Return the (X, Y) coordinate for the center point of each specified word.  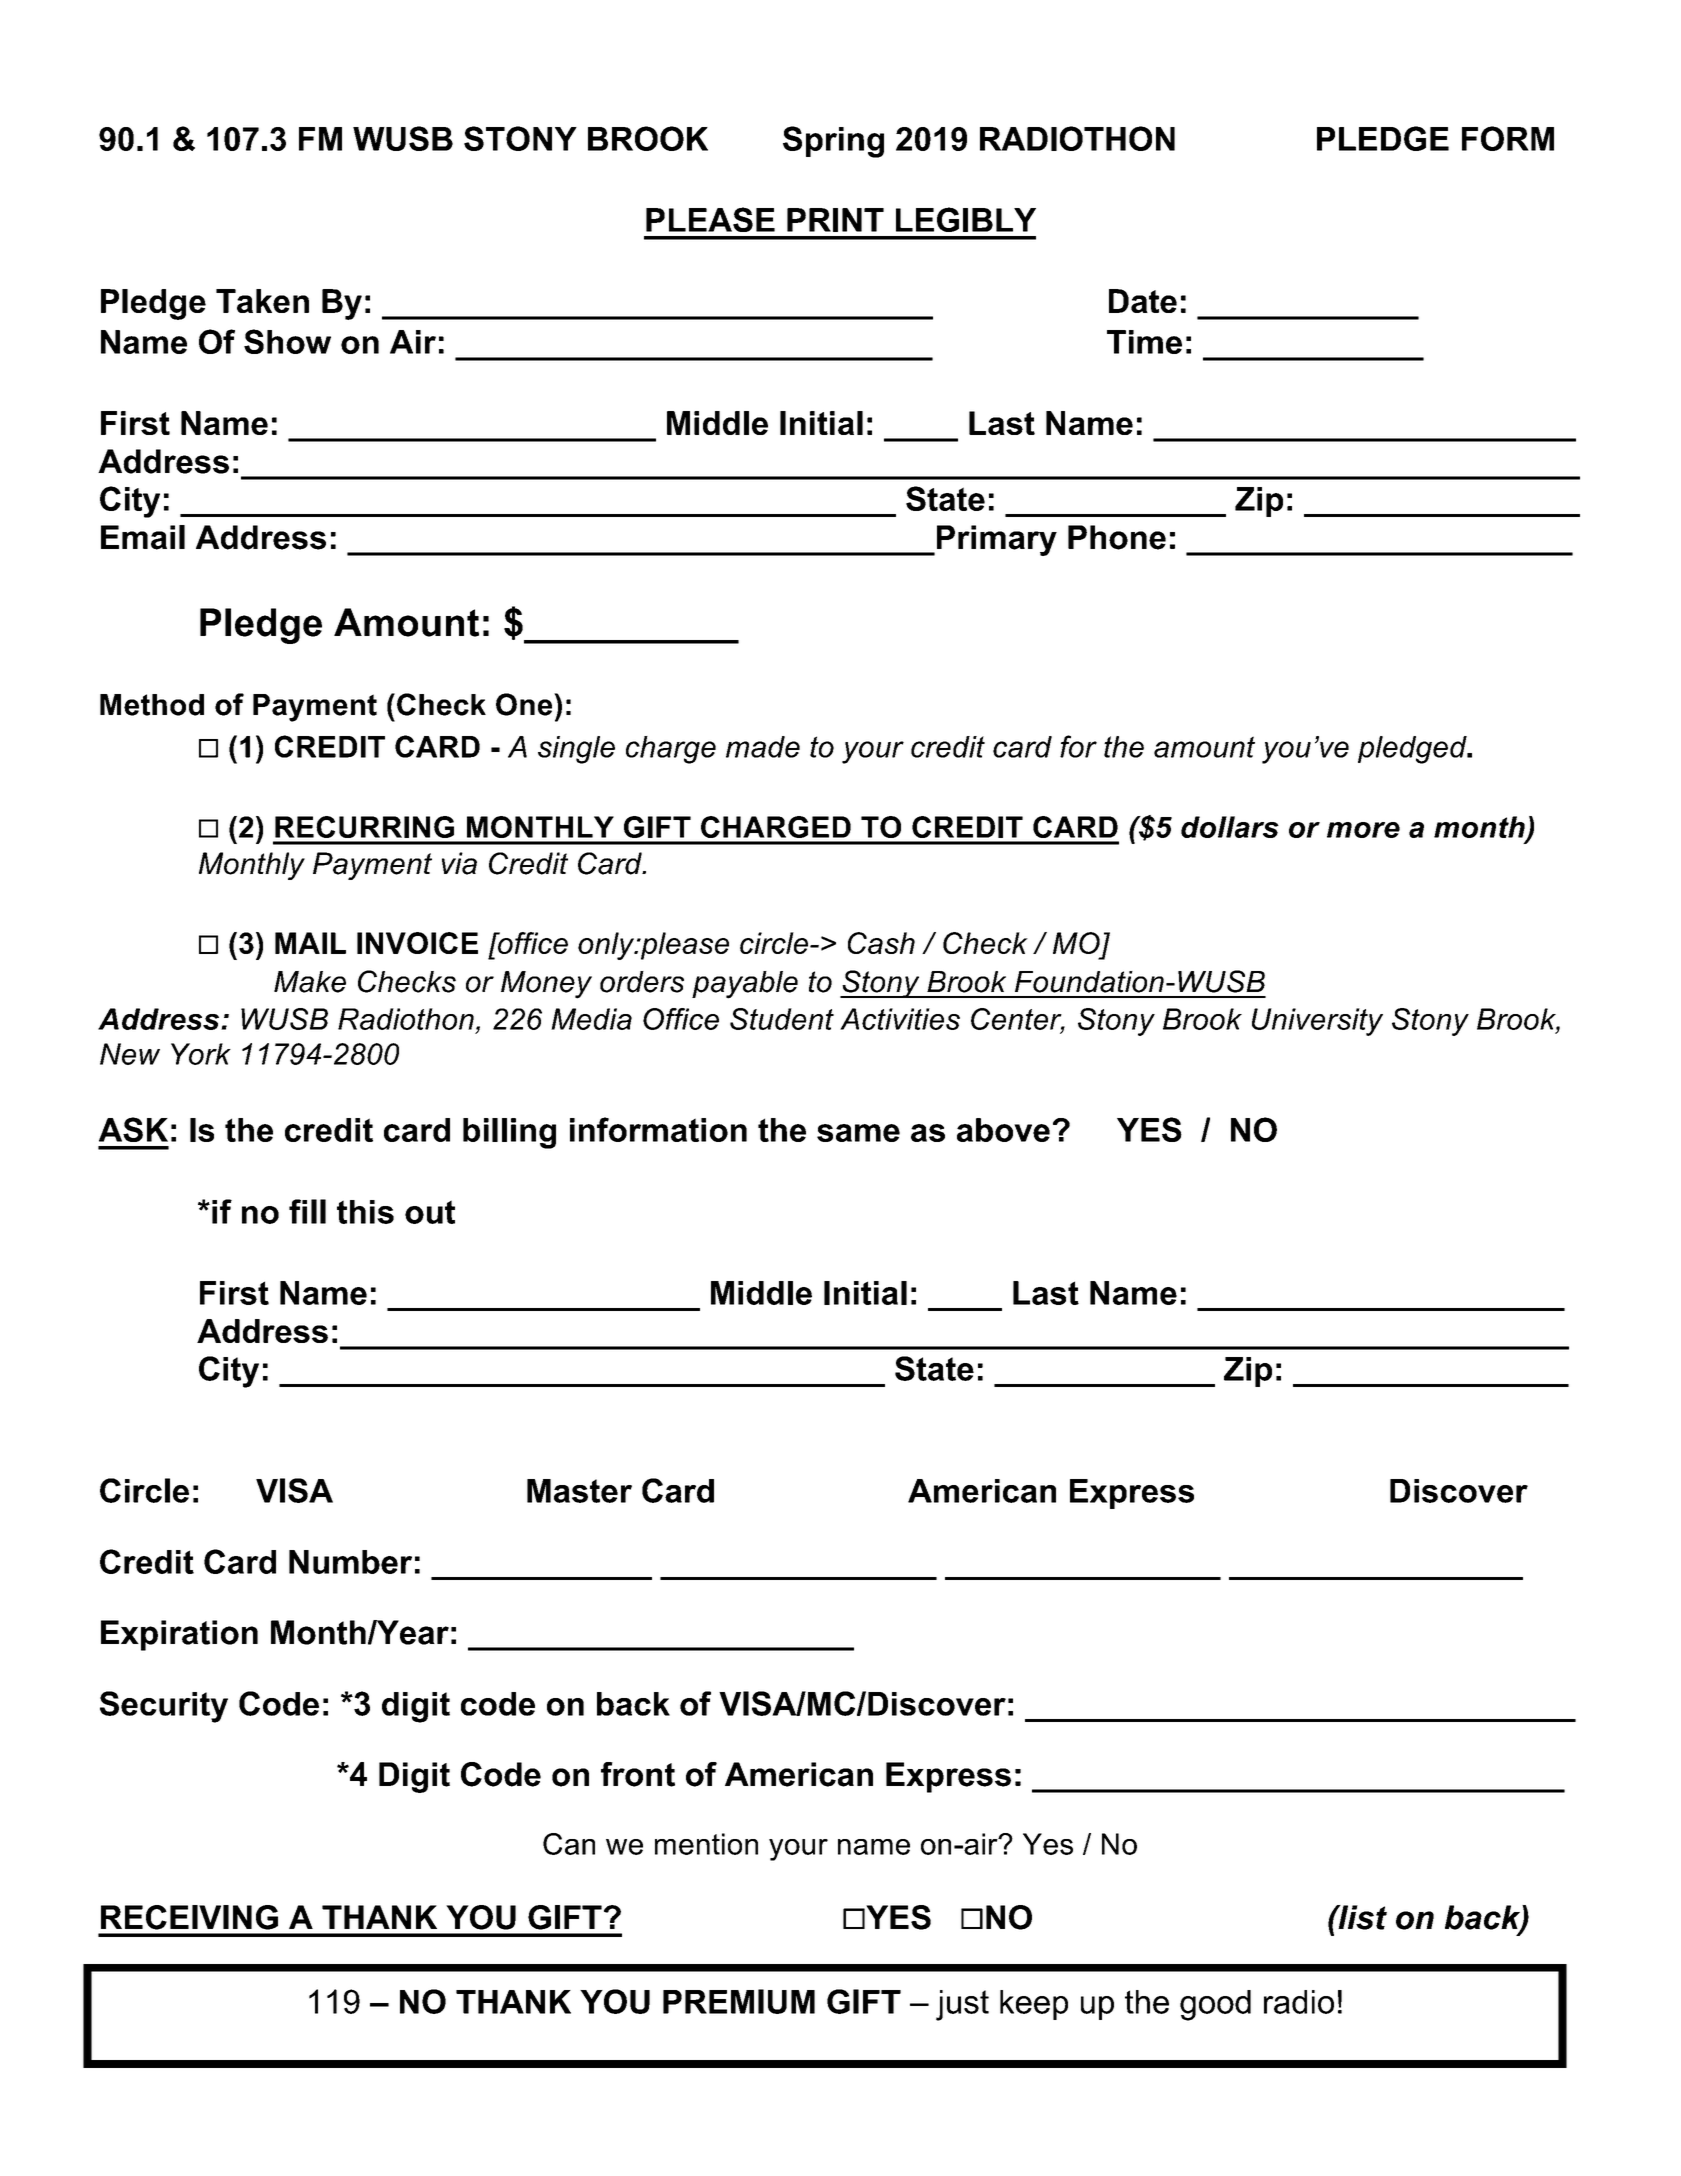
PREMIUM (739, 2001)
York (201, 1054)
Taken (262, 301)
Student (782, 1019)
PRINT (835, 220)
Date (1143, 301)
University (1317, 1022)
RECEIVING (189, 1917)
